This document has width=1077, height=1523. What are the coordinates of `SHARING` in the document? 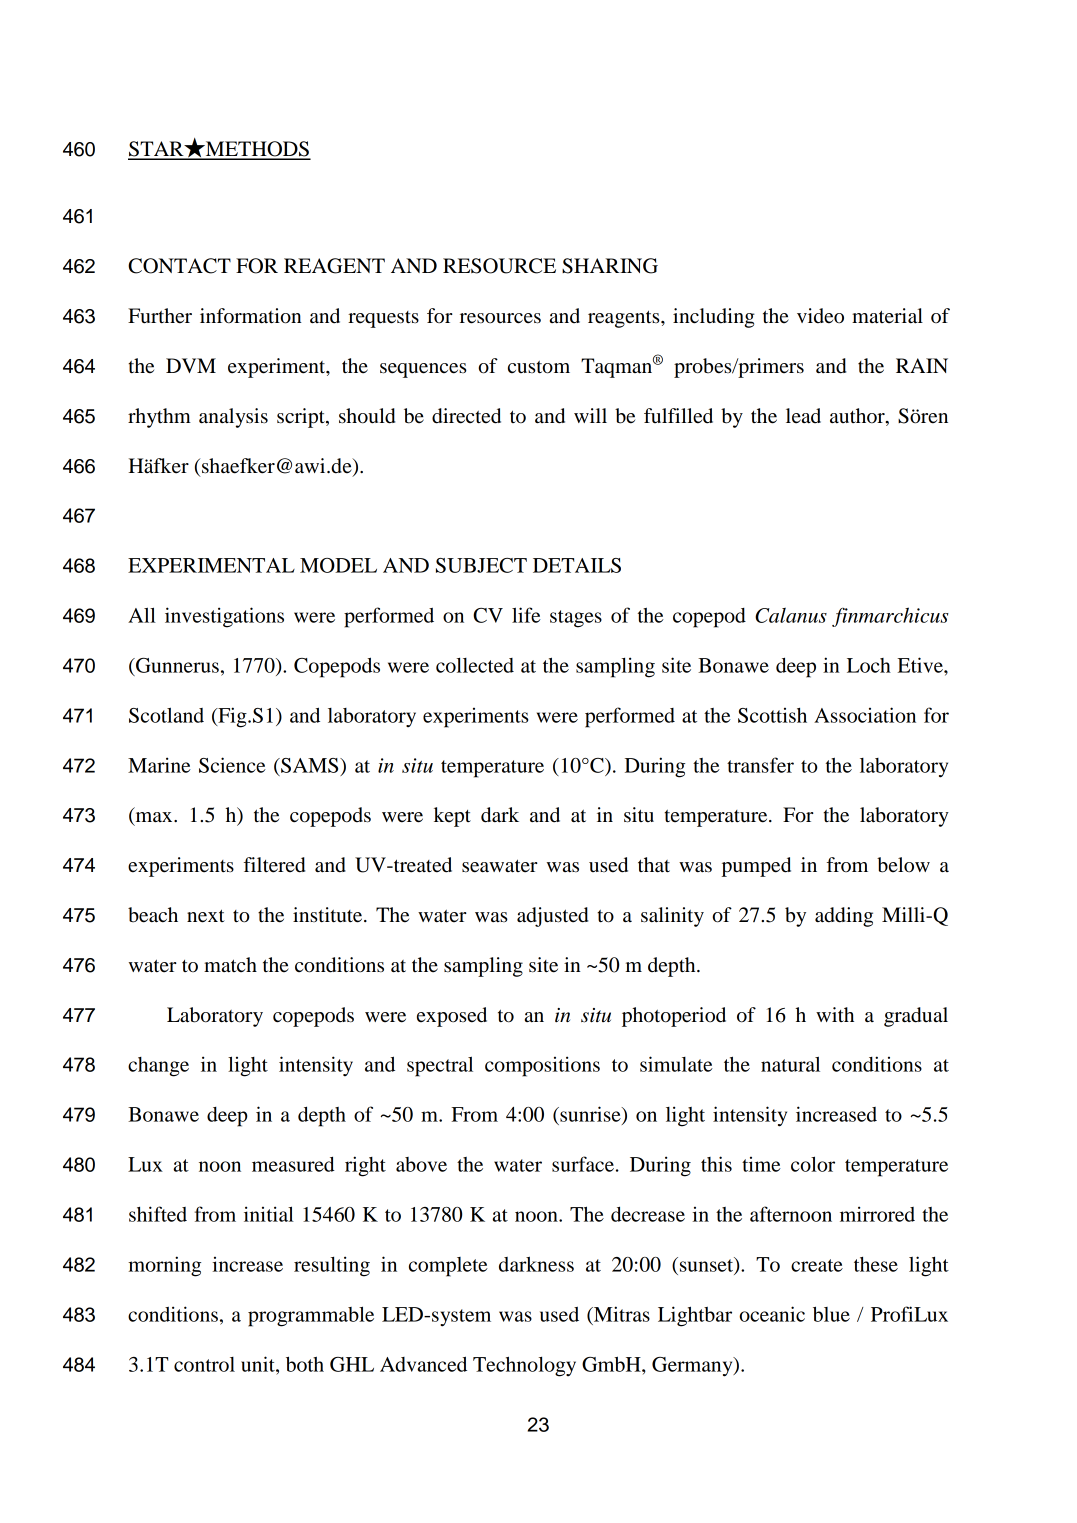 It's located at (610, 266).
